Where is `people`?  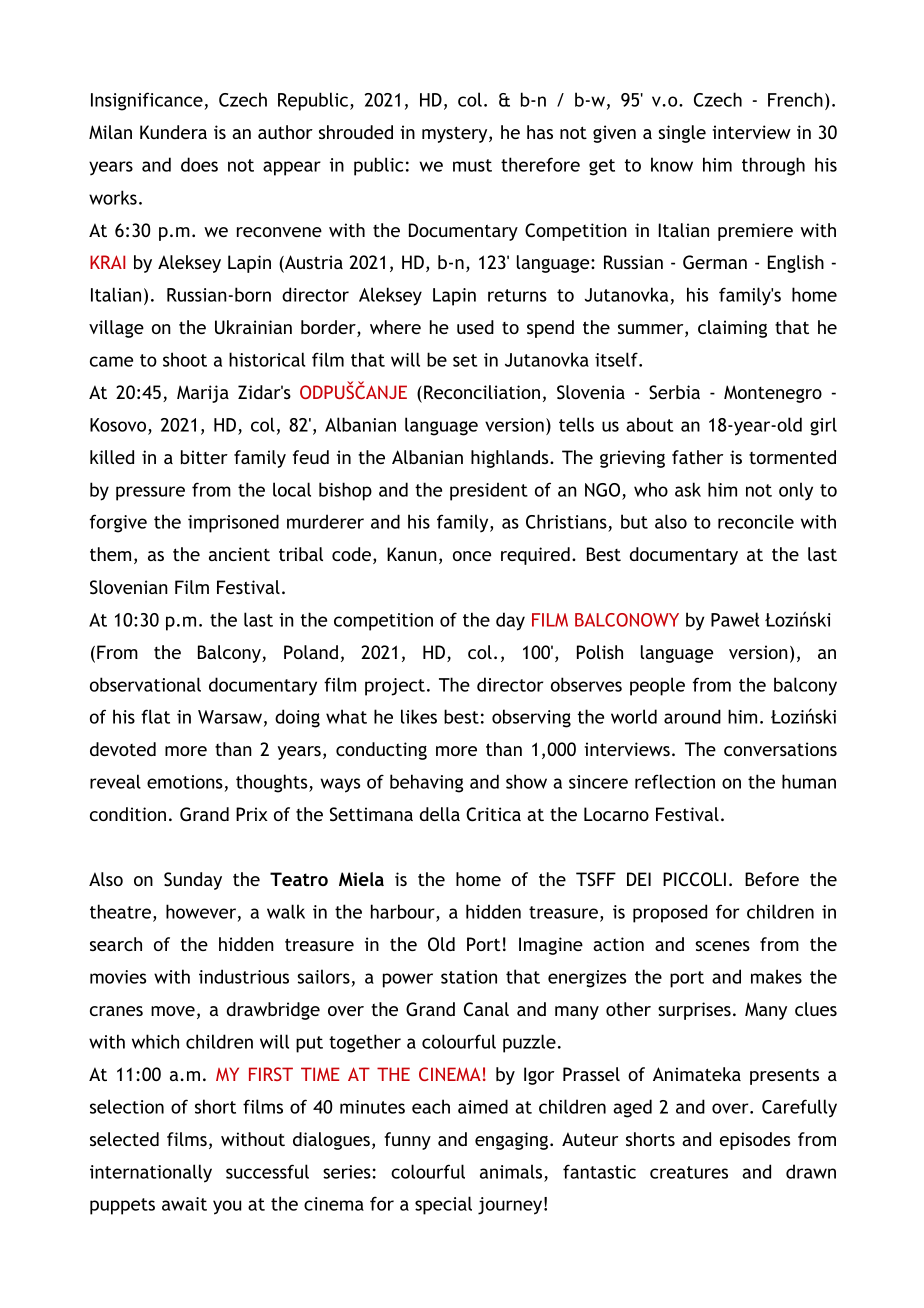
people is located at coordinates (657, 686).
